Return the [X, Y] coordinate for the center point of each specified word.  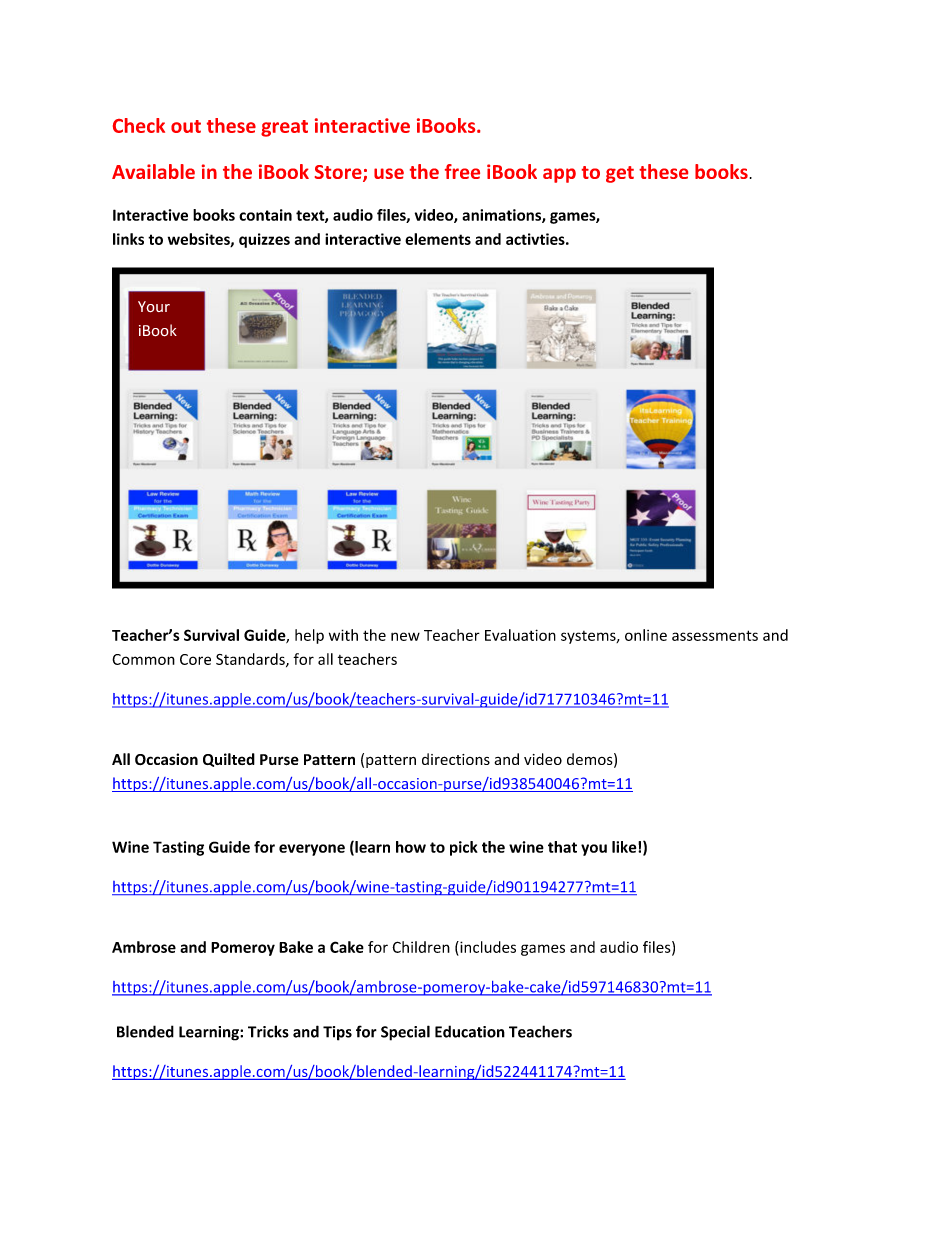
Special [405, 1033]
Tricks [268, 1031]
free [462, 171]
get [620, 174]
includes [487, 947]
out [186, 126]
